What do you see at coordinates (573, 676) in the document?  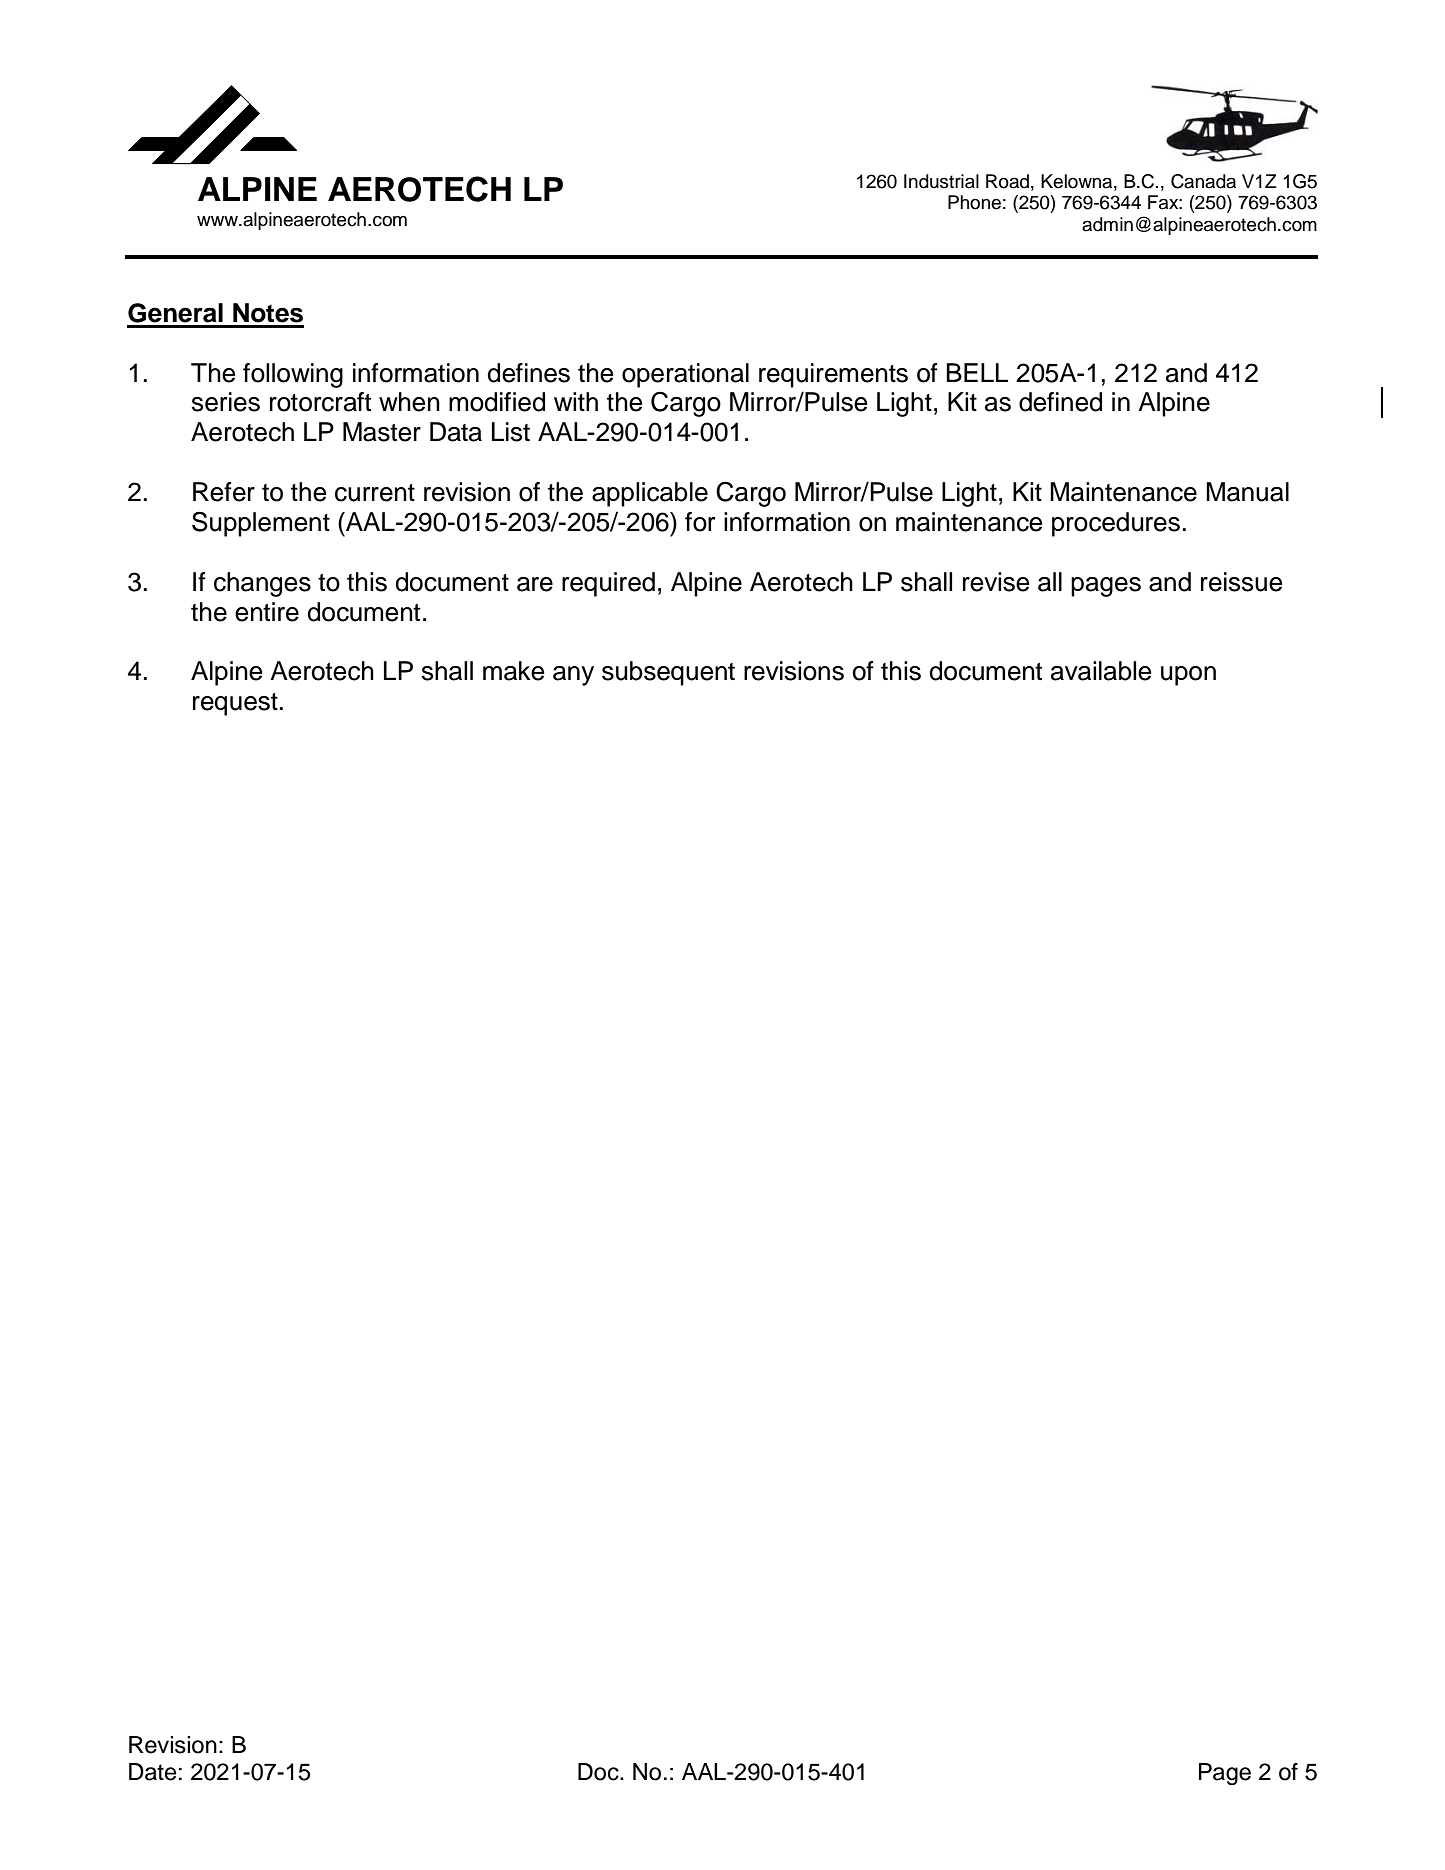 I see `any` at bounding box center [573, 676].
